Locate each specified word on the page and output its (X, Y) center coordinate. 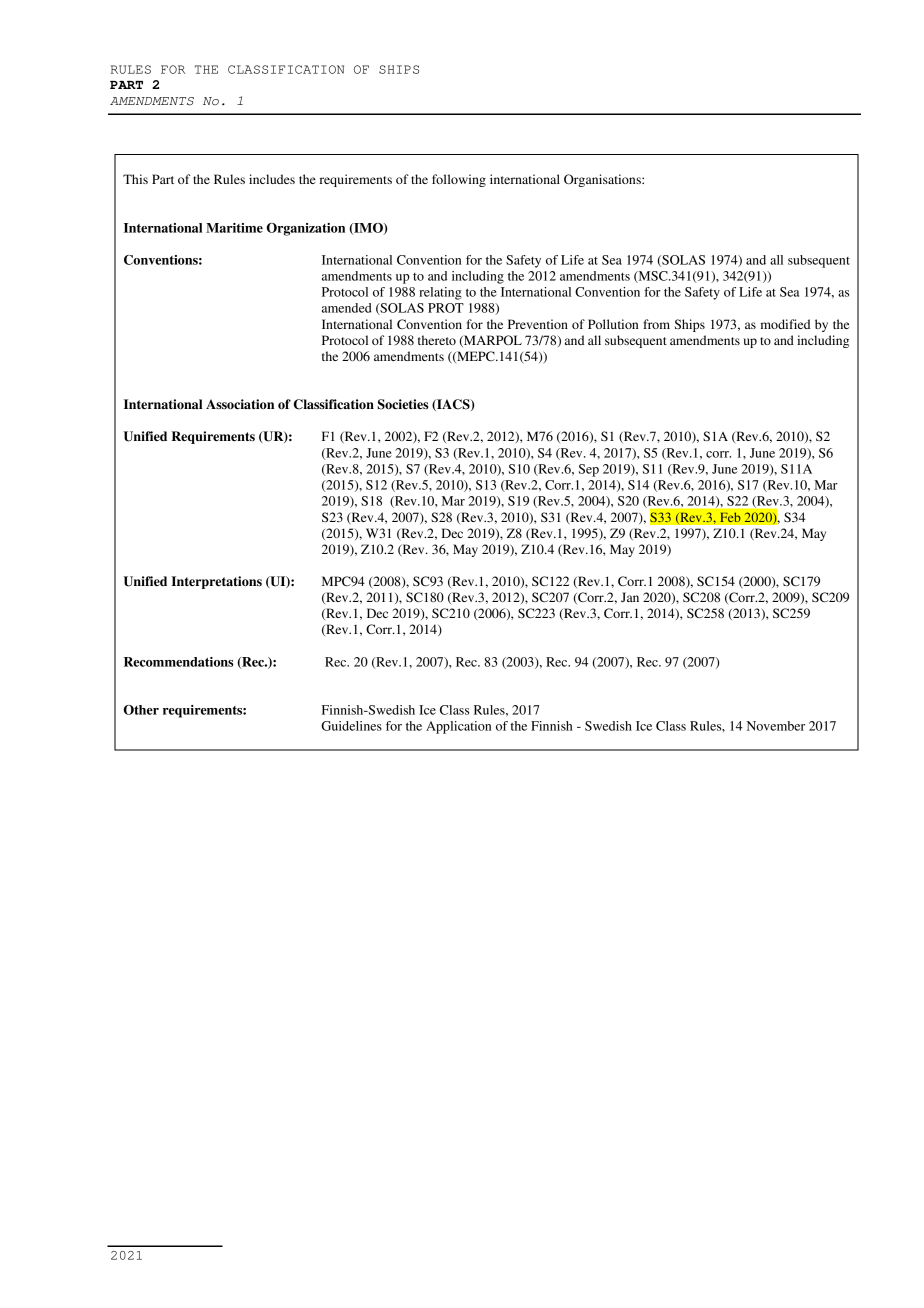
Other (141, 710)
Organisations (603, 180)
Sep (589, 470)
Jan (630, 597)
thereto (437, 340)
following (459, 180)
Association (240, 404)
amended (347, 308)
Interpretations (216, 582)
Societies (402, 404)
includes (272, 179)
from (656, 324)
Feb (730, 517)
